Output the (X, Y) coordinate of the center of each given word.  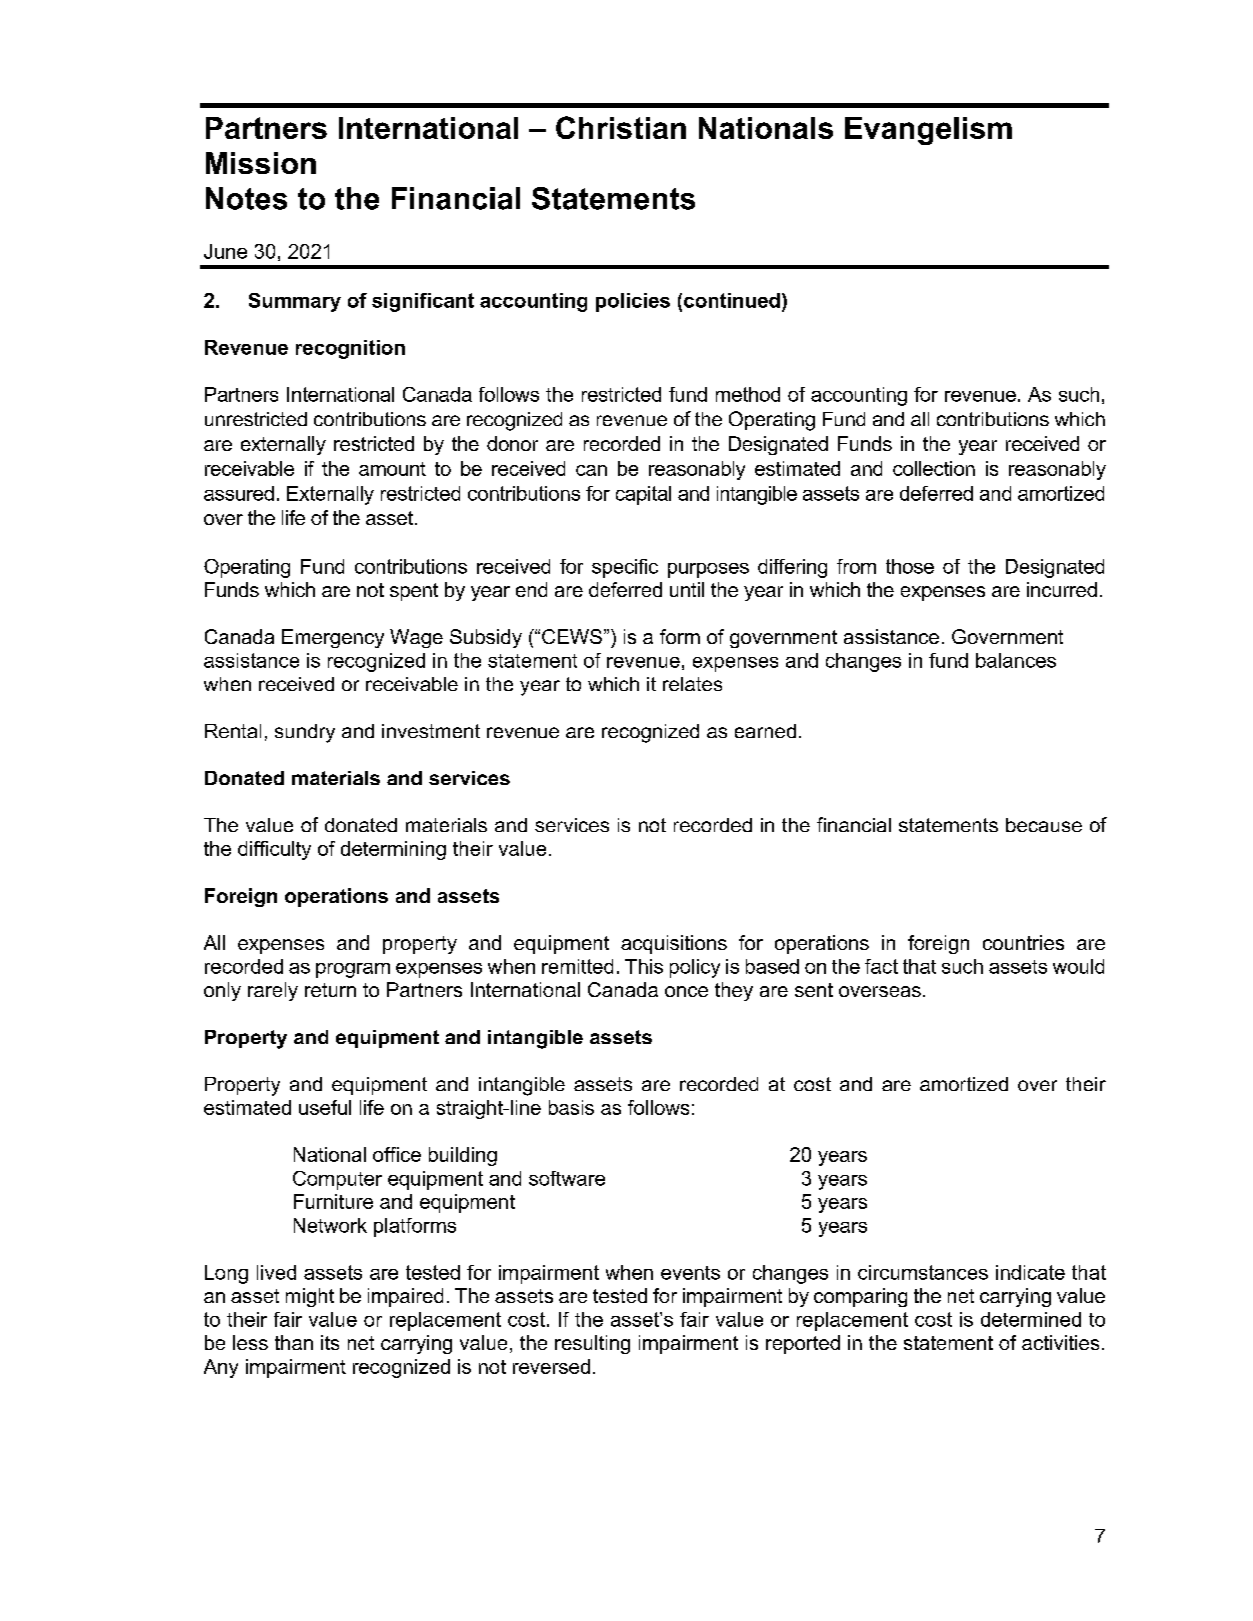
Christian (621, 127)
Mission (261, 163)
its (330, 1342)
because (1044, 825)
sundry (305, 733)
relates (692, 684)
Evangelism (928, 131)
